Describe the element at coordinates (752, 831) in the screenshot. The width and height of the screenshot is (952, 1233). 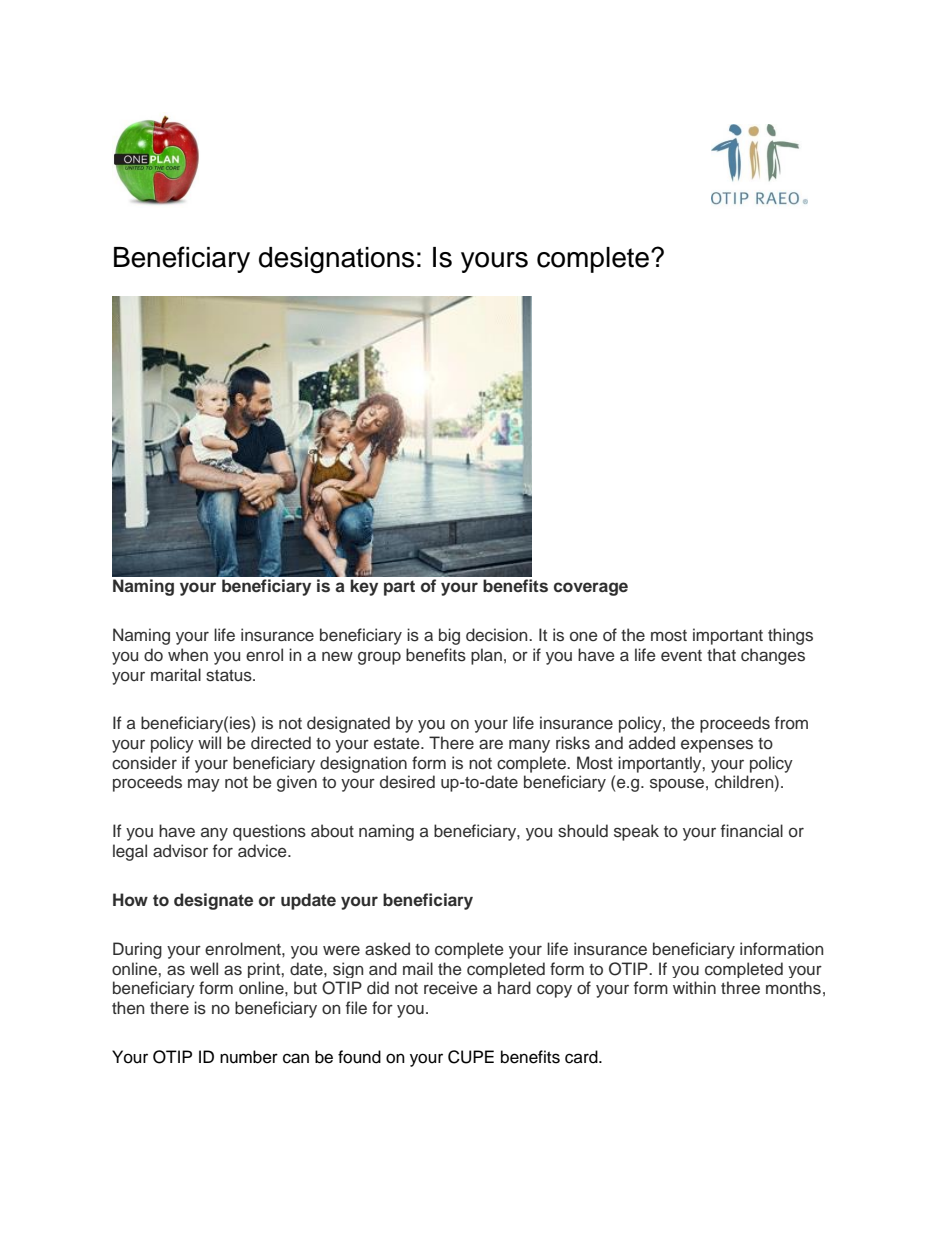
I see `financial` at that location.
